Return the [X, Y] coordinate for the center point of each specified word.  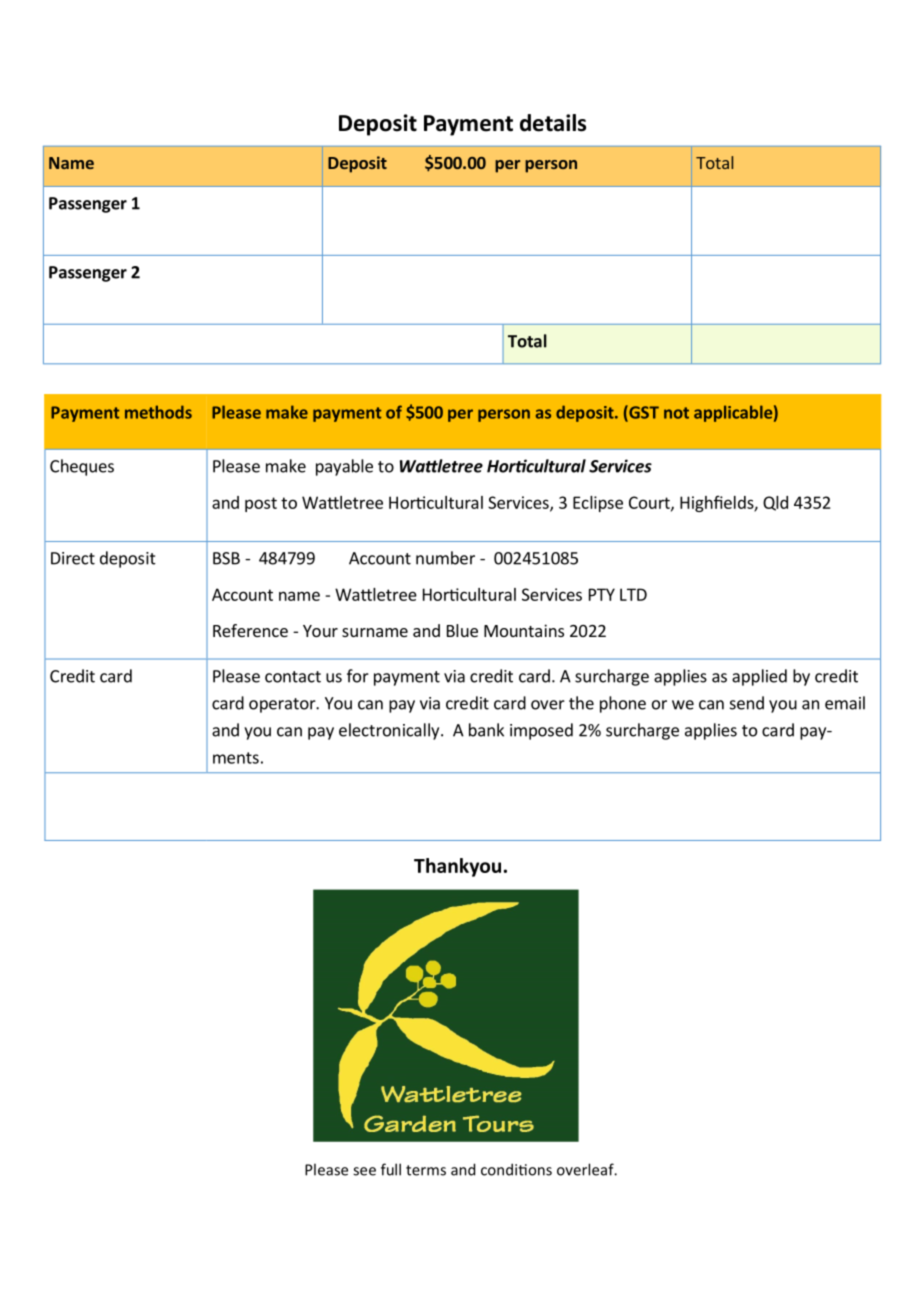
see [364, 1171]
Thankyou [457, 867]
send [747, 703]
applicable [733, 413]
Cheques [82, 467]
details [553, 123]
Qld [775, 503]
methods [158, 412]
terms [426, 1170]
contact [293, 677]
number [445, 558]
